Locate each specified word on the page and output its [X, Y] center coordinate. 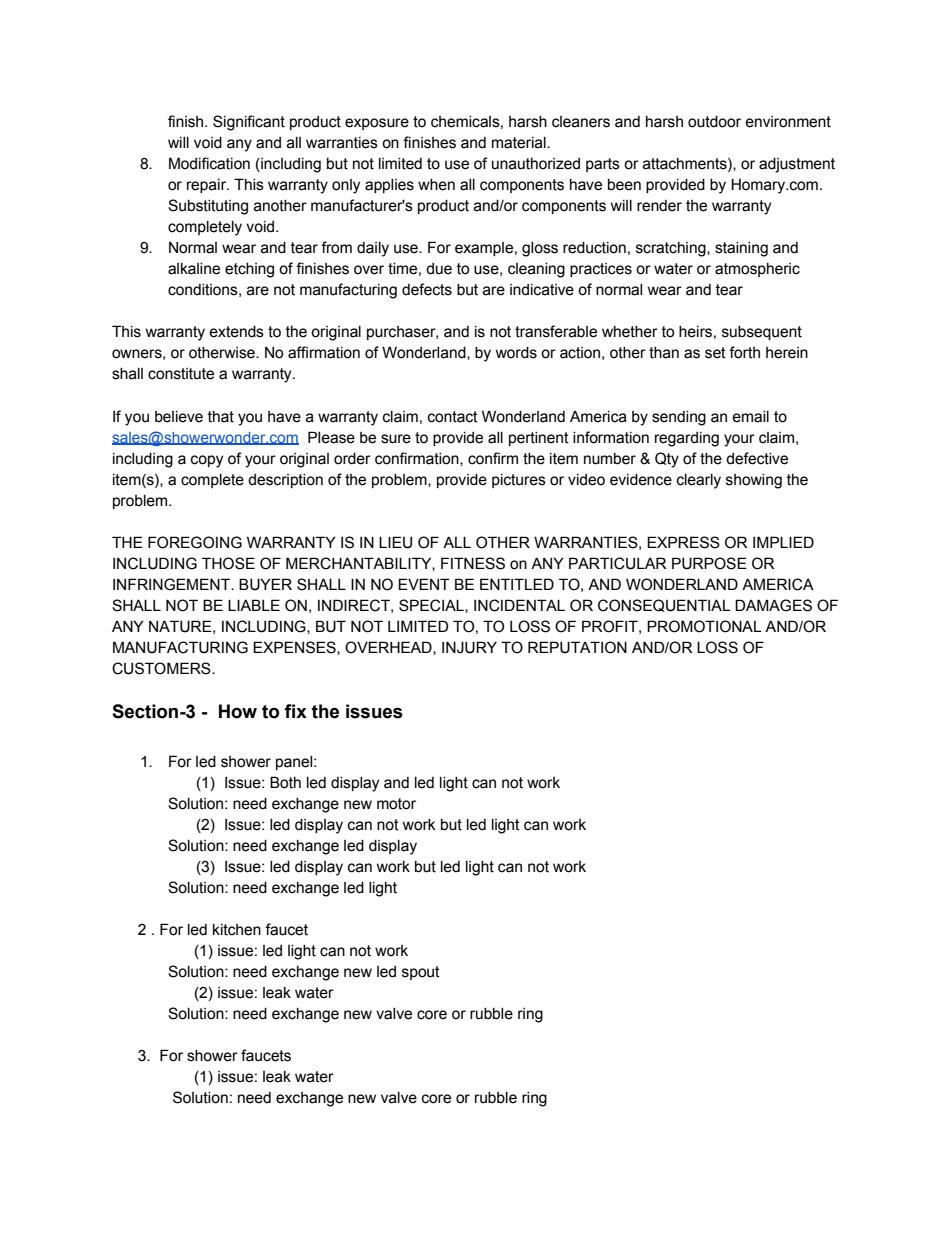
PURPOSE [709, 563]
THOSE [228, 563]
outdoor [714, 122]
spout [421, 973]
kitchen [237, 930]
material [520, 143]
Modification [209, 163]
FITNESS [473, 563]
